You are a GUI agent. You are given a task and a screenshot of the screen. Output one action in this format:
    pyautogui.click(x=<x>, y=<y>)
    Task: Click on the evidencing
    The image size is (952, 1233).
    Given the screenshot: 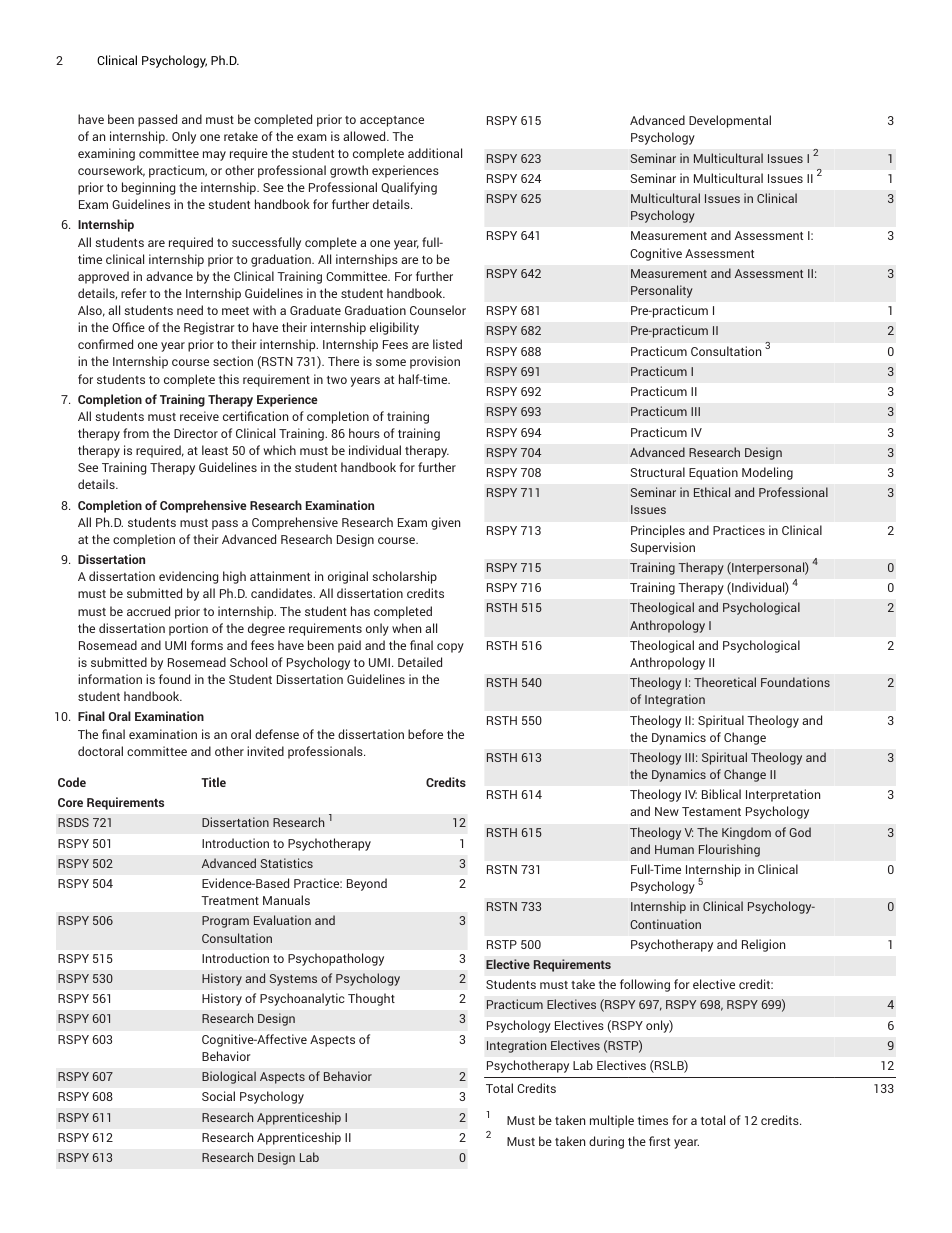 What is the action you would take?
    pyautogui.click(x=188, y=577)
